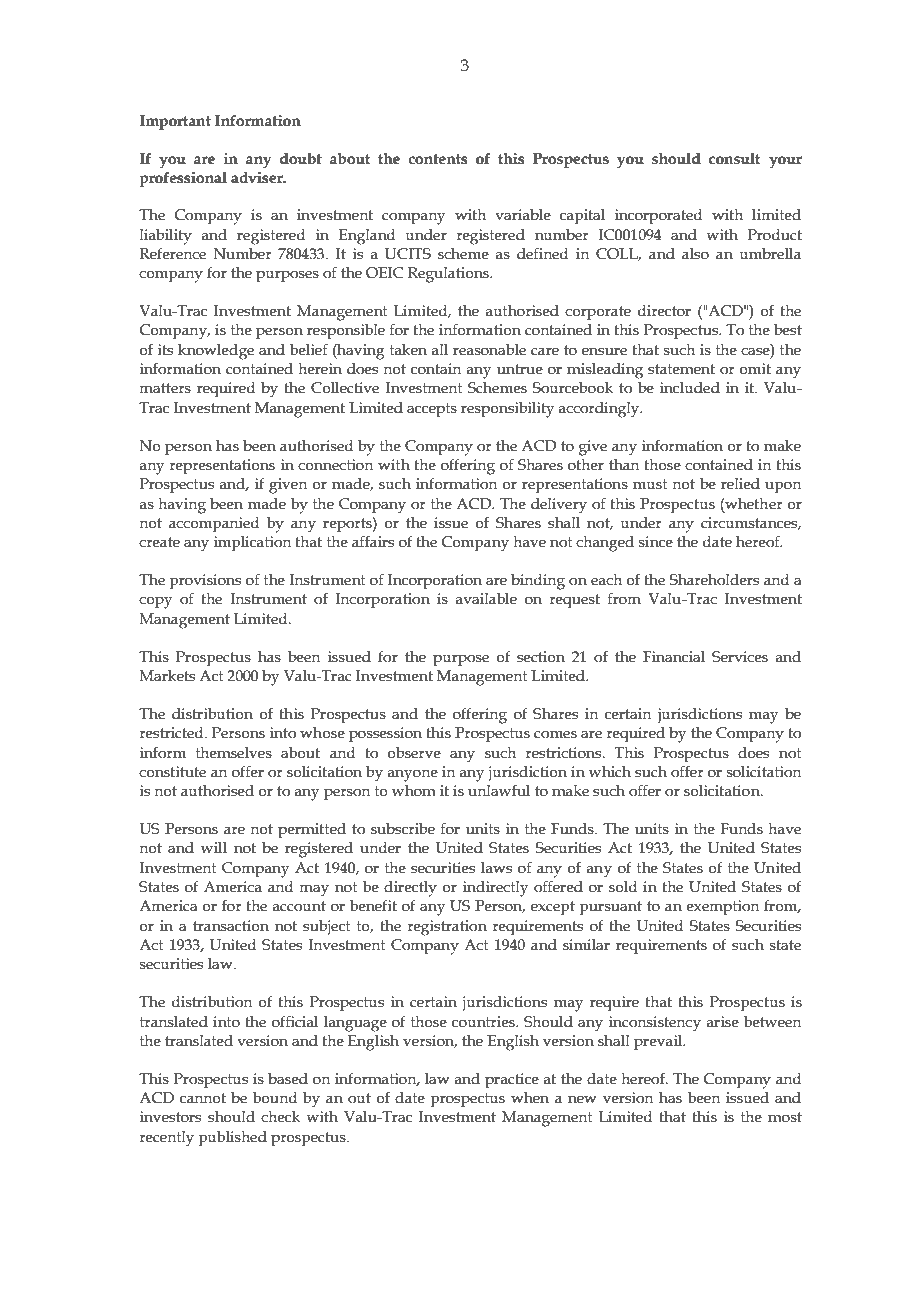  Describe the element at coordinates (214, 524) in the screenshot. I see `accompanied` at that location.
